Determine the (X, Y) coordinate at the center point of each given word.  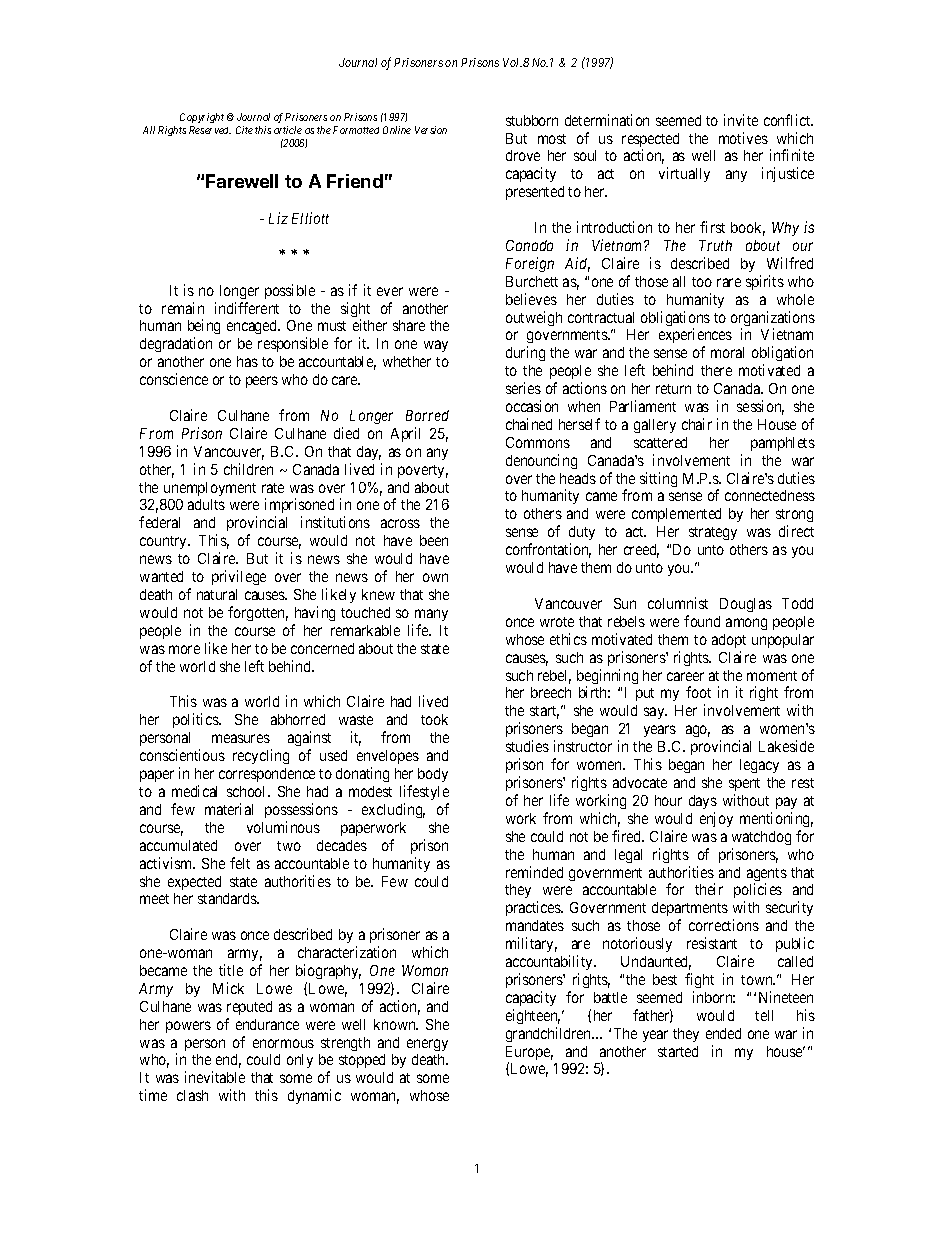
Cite (244, 130)
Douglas (746, 605)
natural (217, 594)
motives (743, 138)
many (431, 615)
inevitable (215, 1077)
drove (523, 155)
